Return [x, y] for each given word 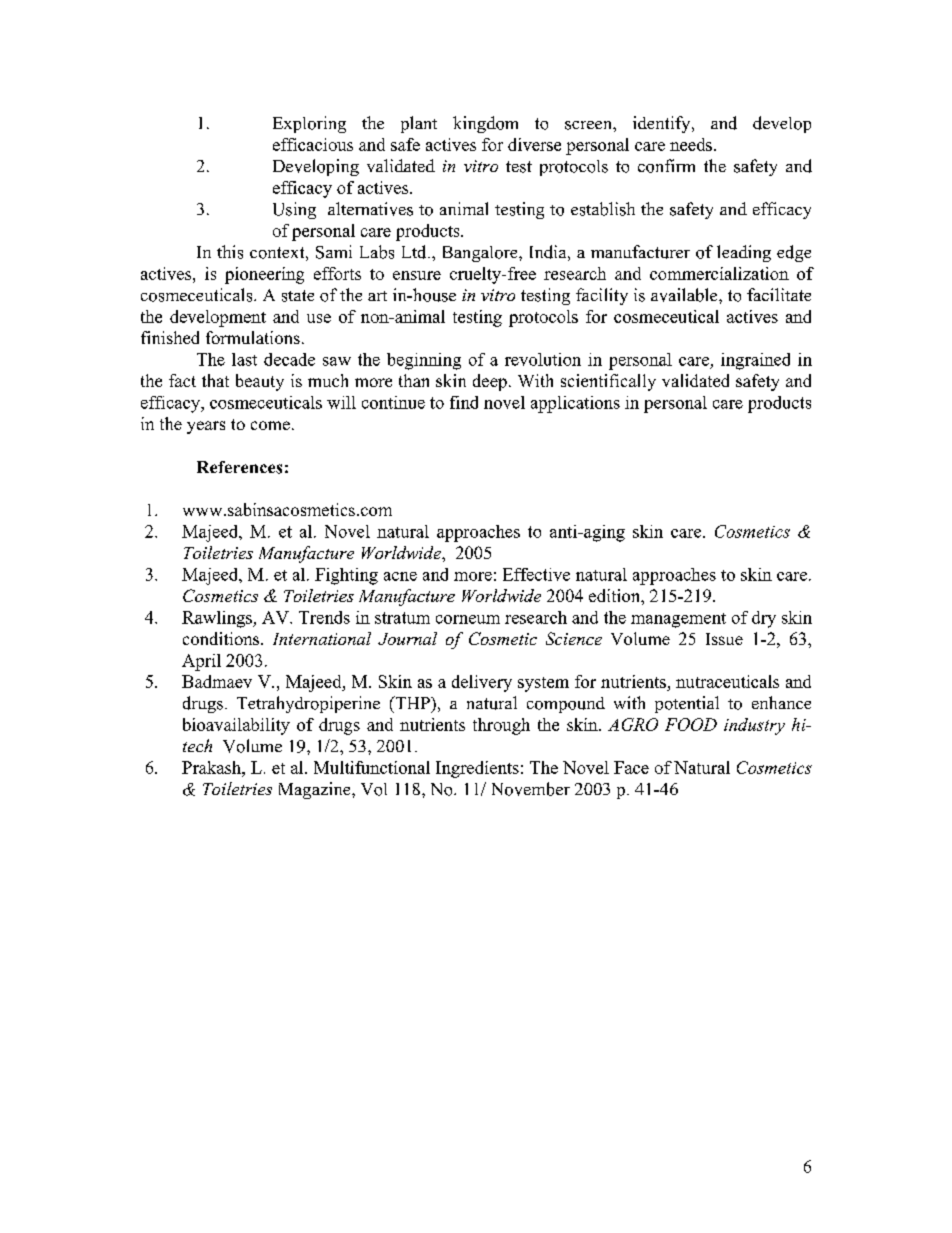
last [244, 359]
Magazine [316, 790]
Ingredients [477, 769]
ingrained [755, 361]
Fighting [346, 576]
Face [631, 767]
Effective [536, 574]
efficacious [313, 144]
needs [691, 144]
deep [490, 382]
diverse [534, 144]
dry [764, 619]
